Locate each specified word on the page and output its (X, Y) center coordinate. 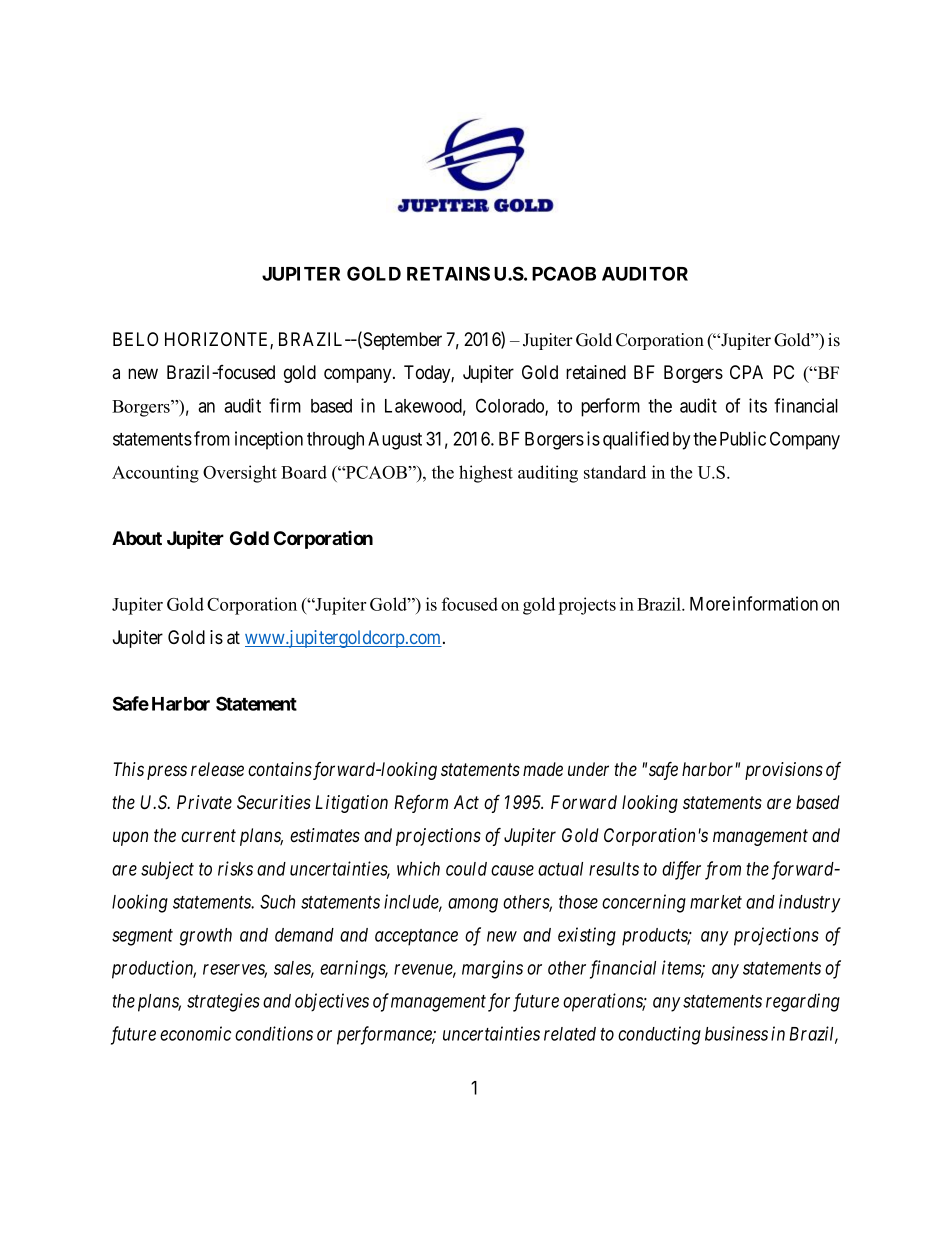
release (217, 769)
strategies (223, 1002)
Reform (421, 804)
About (137, 538)
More (710, 604)
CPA (746, 372)
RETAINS (448, 273)
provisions (784, 771)
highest (486, 474)
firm (285, 405)
